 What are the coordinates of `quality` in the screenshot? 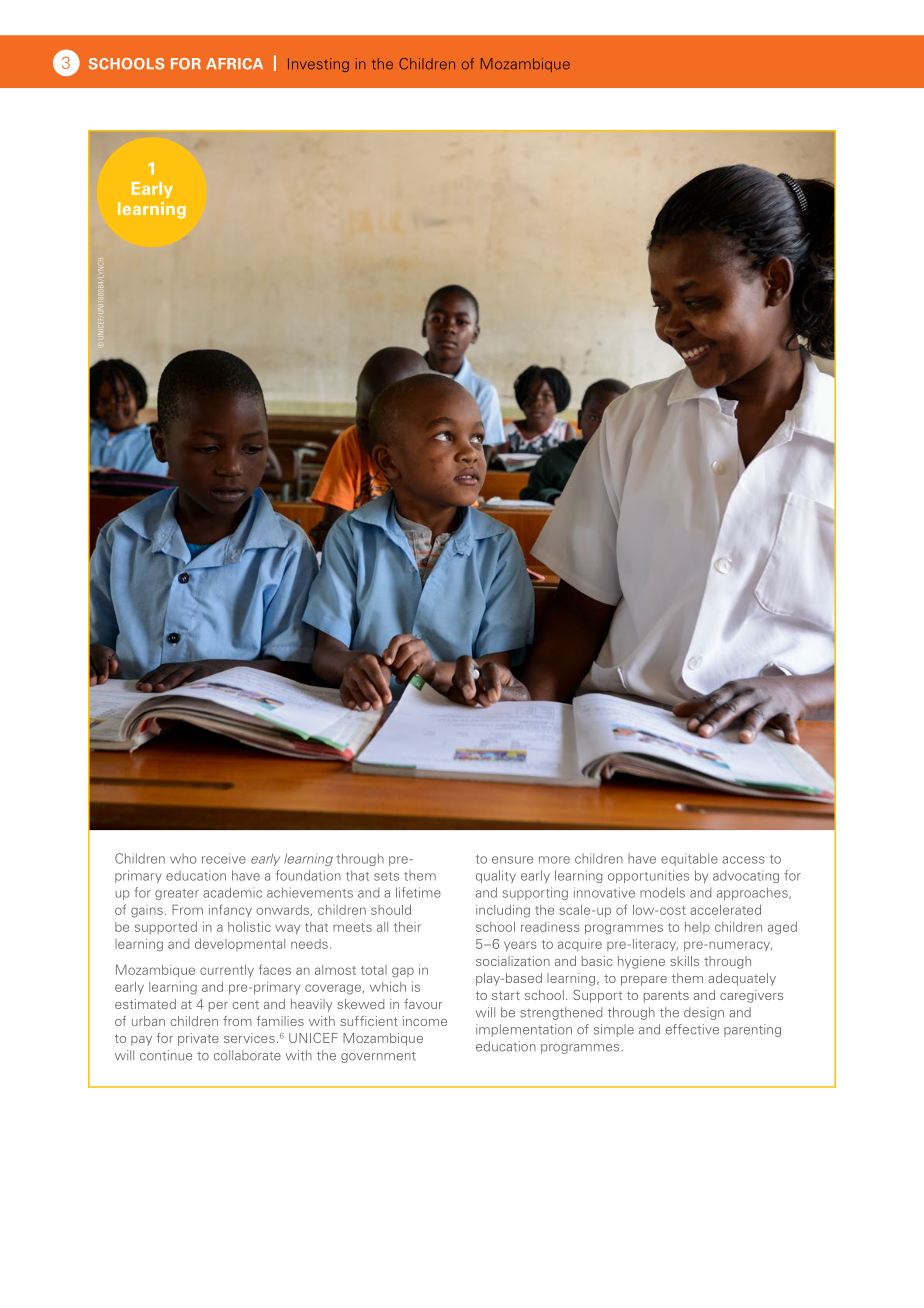 It's located at (496, 876).
